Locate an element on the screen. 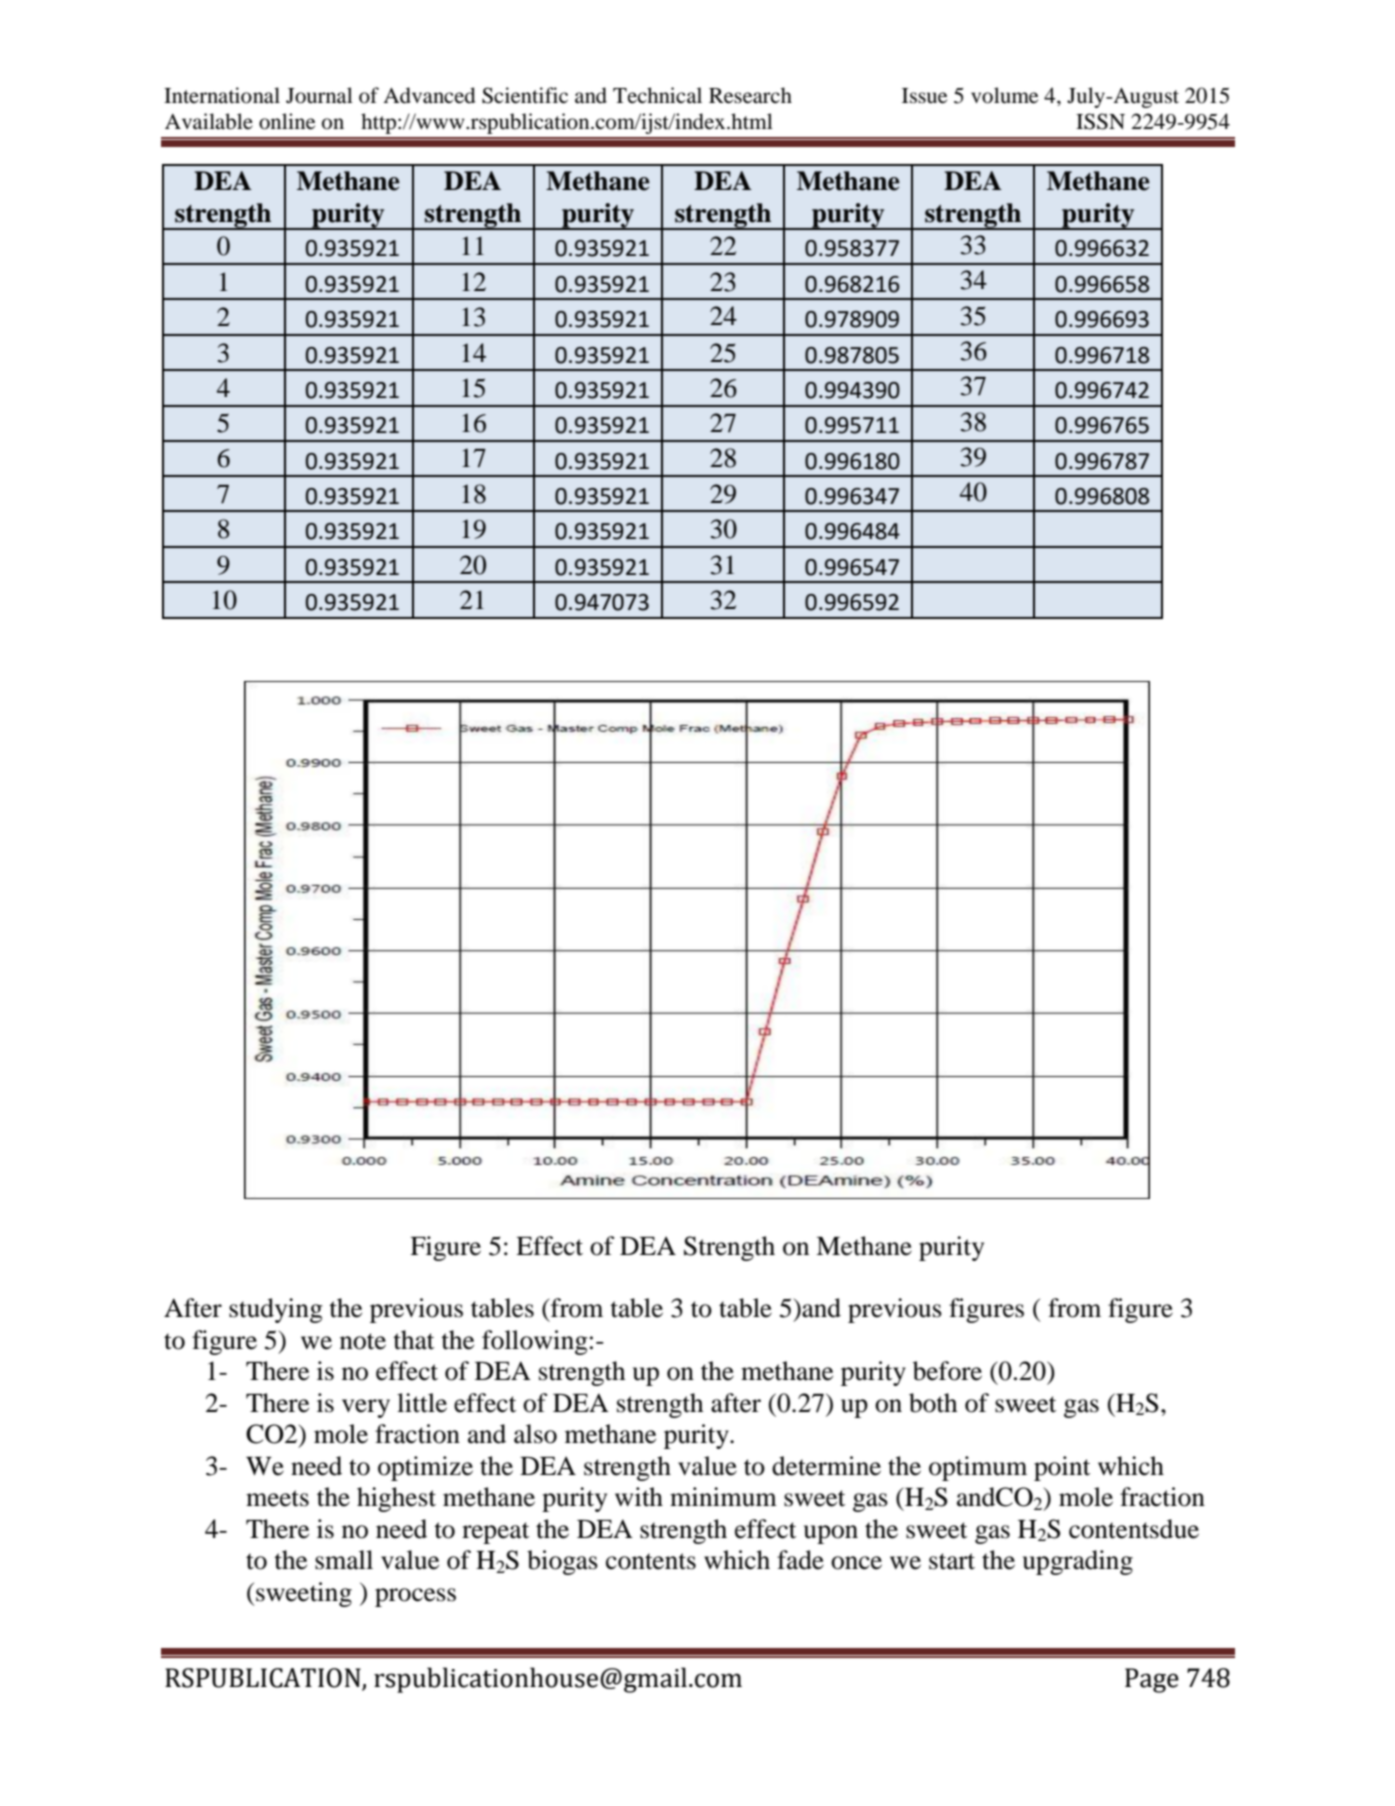 The height and width of the screenshot is (1806, 1395). volume is located at coordinates (1004, 95).
